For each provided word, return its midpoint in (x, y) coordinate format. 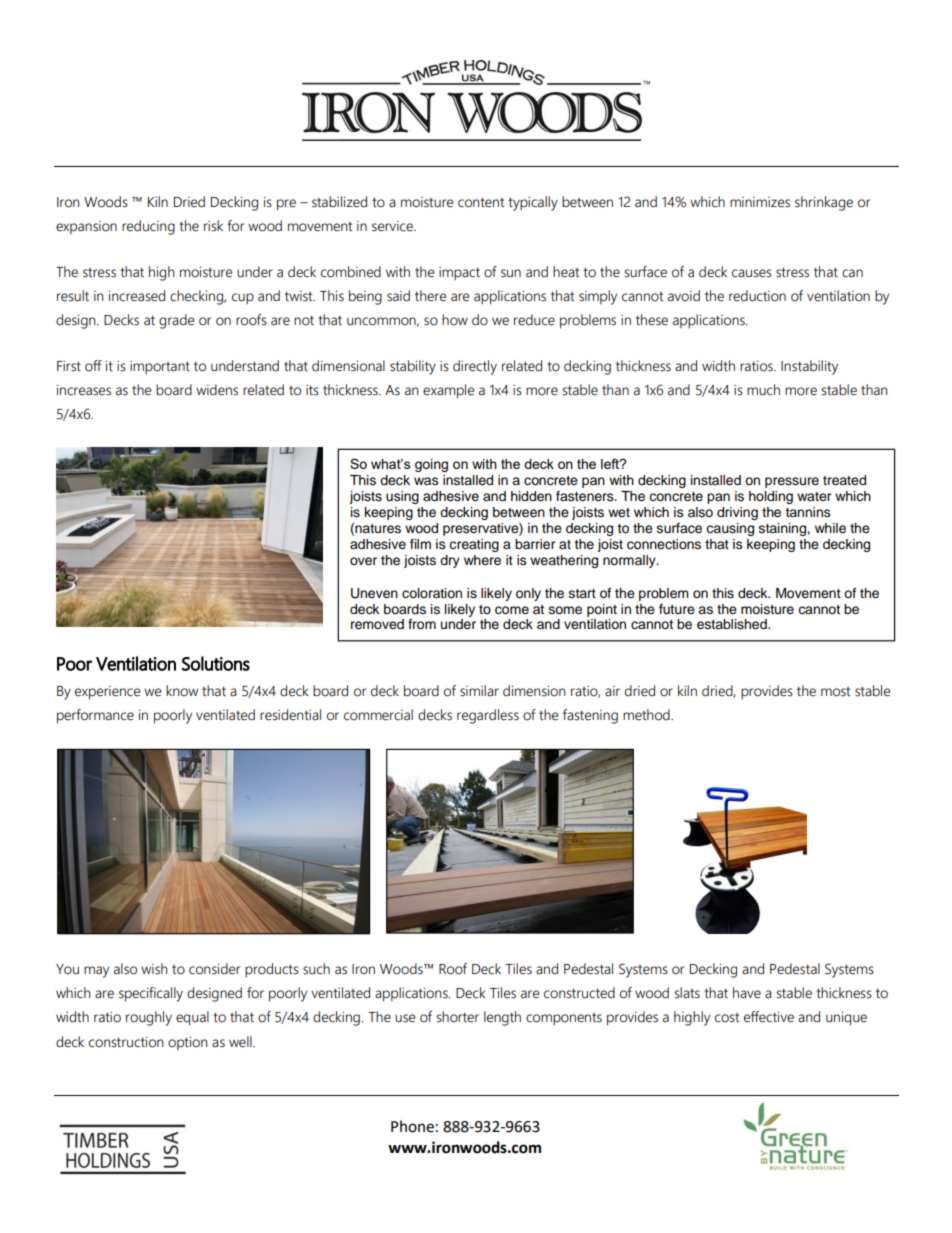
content (481, 202)
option (187, 1043)
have (747, 993)
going (431, 465)
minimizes (760, 202)
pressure (792, 482)
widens (217, 390)
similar (479, 691)
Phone (412, 1126)
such (316, 969)
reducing (148, 227)
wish (154, 969)
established (733, 624)
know (182, 691)
